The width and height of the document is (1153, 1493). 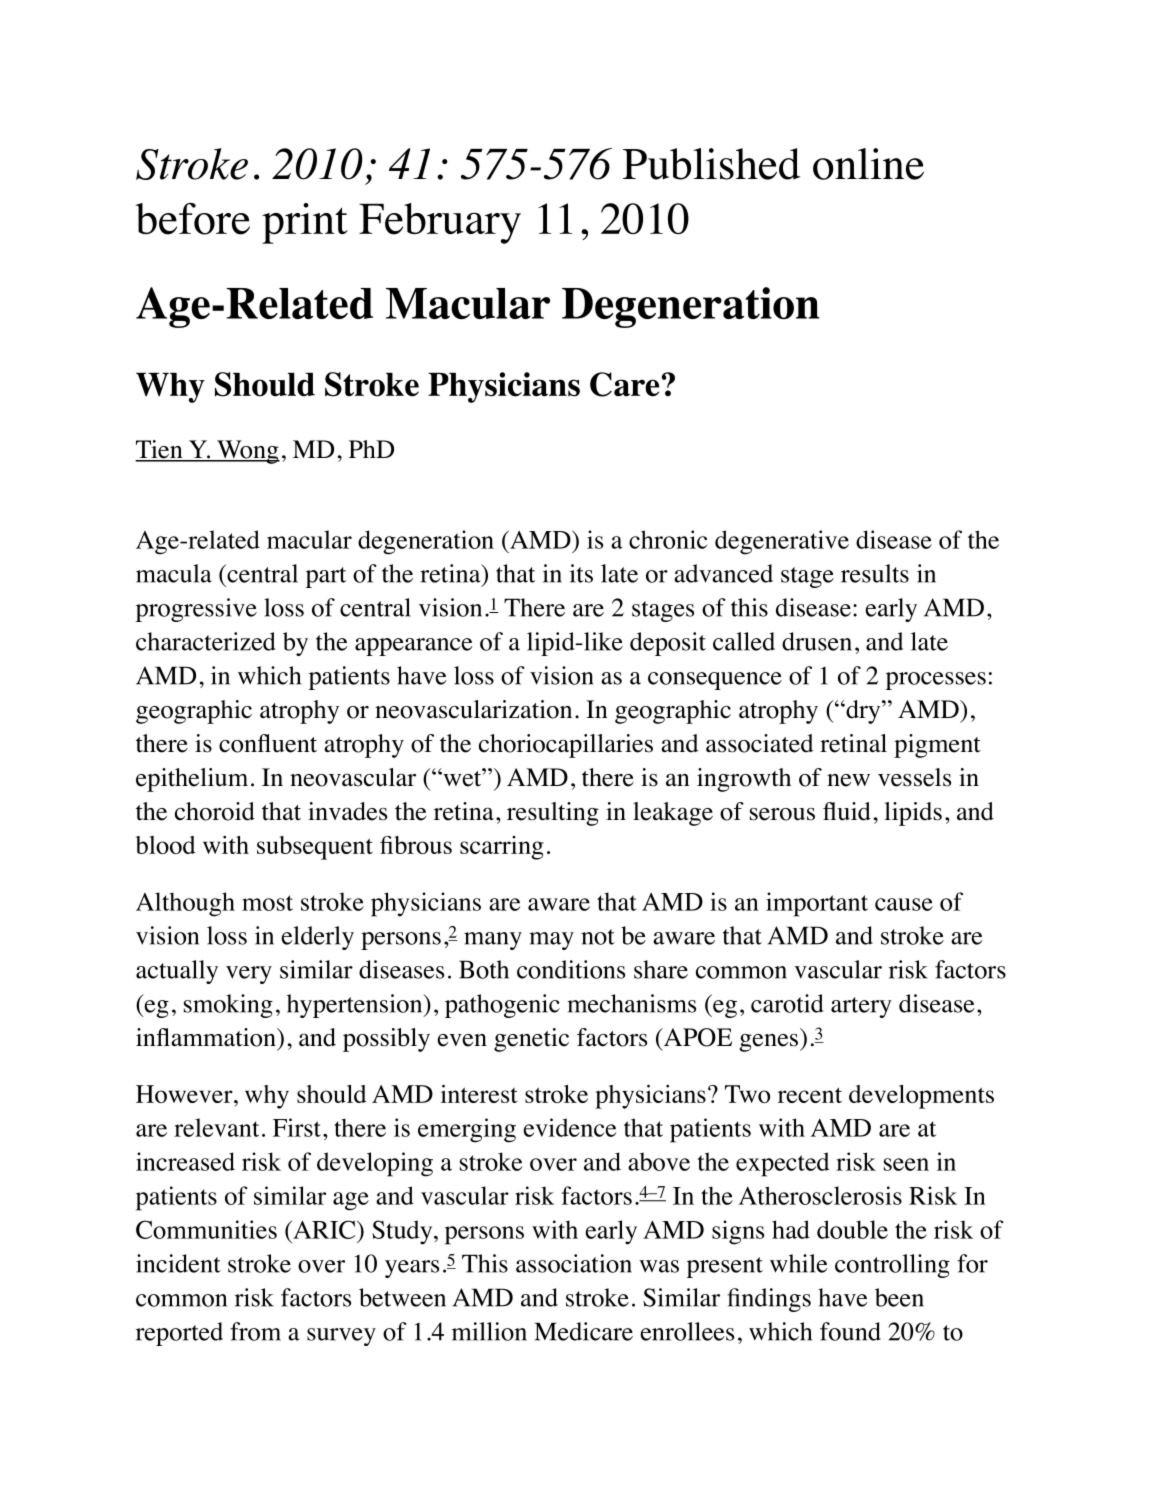 What do you see at coordinates (553, 814) in the document?
I see `resulting` at bounding box center [553, 814].
